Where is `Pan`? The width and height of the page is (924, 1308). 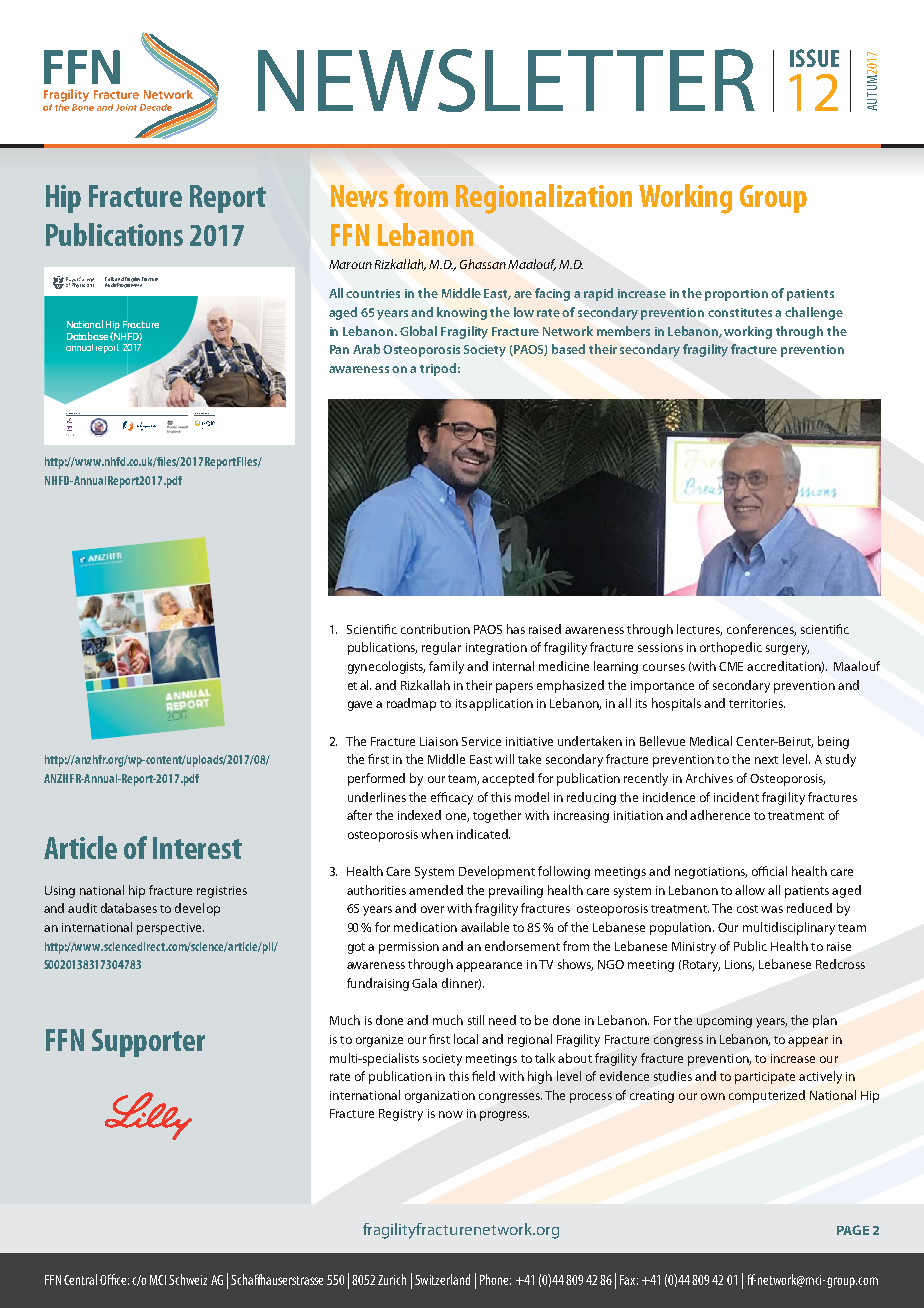
Pan is located at coordinates (339, 349).
